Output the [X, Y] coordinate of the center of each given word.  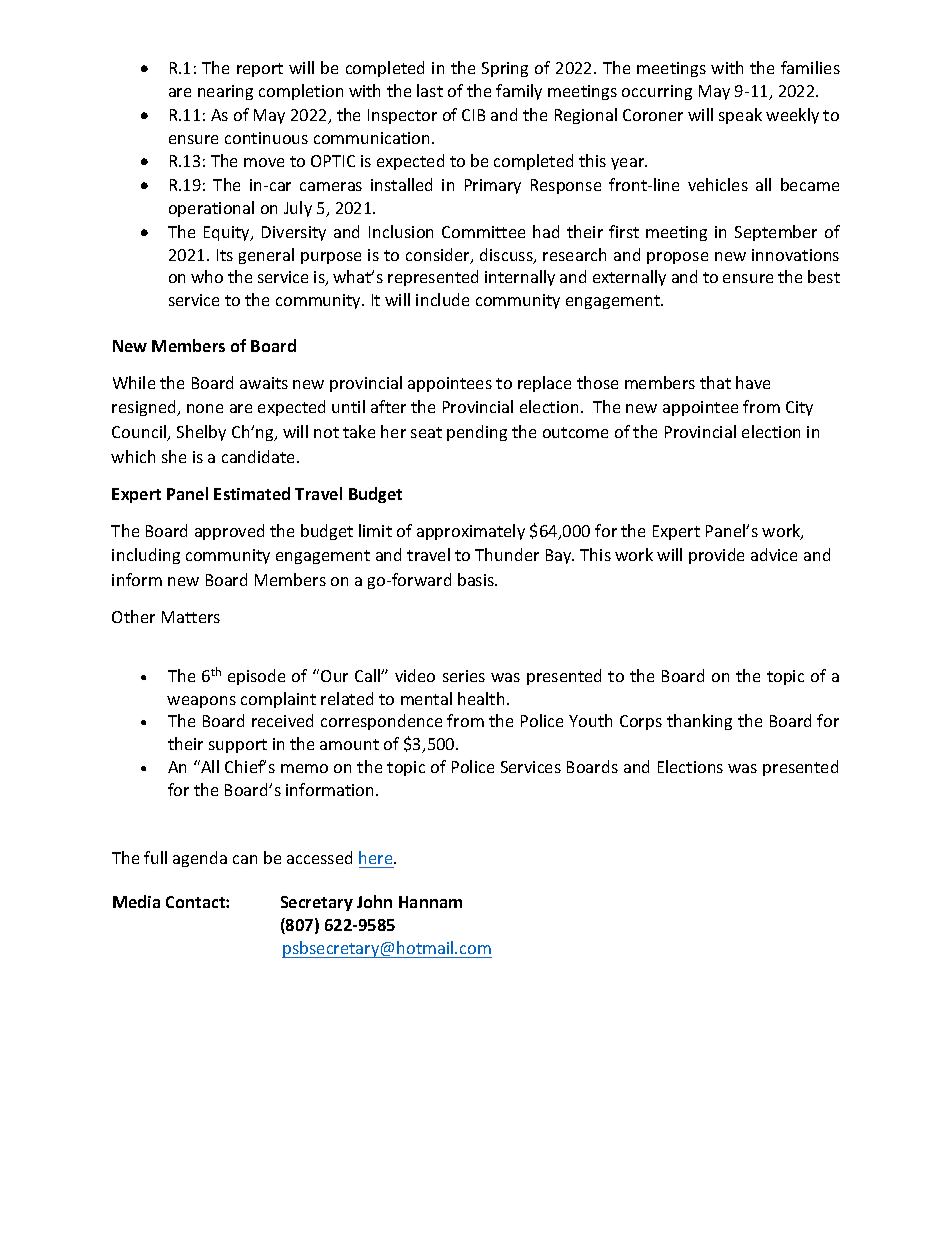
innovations [795, 255]
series [464, 676]
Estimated [252, 493]
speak [740, 116]
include [442, 299]
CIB [473, 115]
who [207, 276]
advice [774, 554]
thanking [699, 722]
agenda [200, 859]
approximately [471, 532]
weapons [201, 702]
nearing [225, 92]
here [377, 857]
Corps [641, 722]
